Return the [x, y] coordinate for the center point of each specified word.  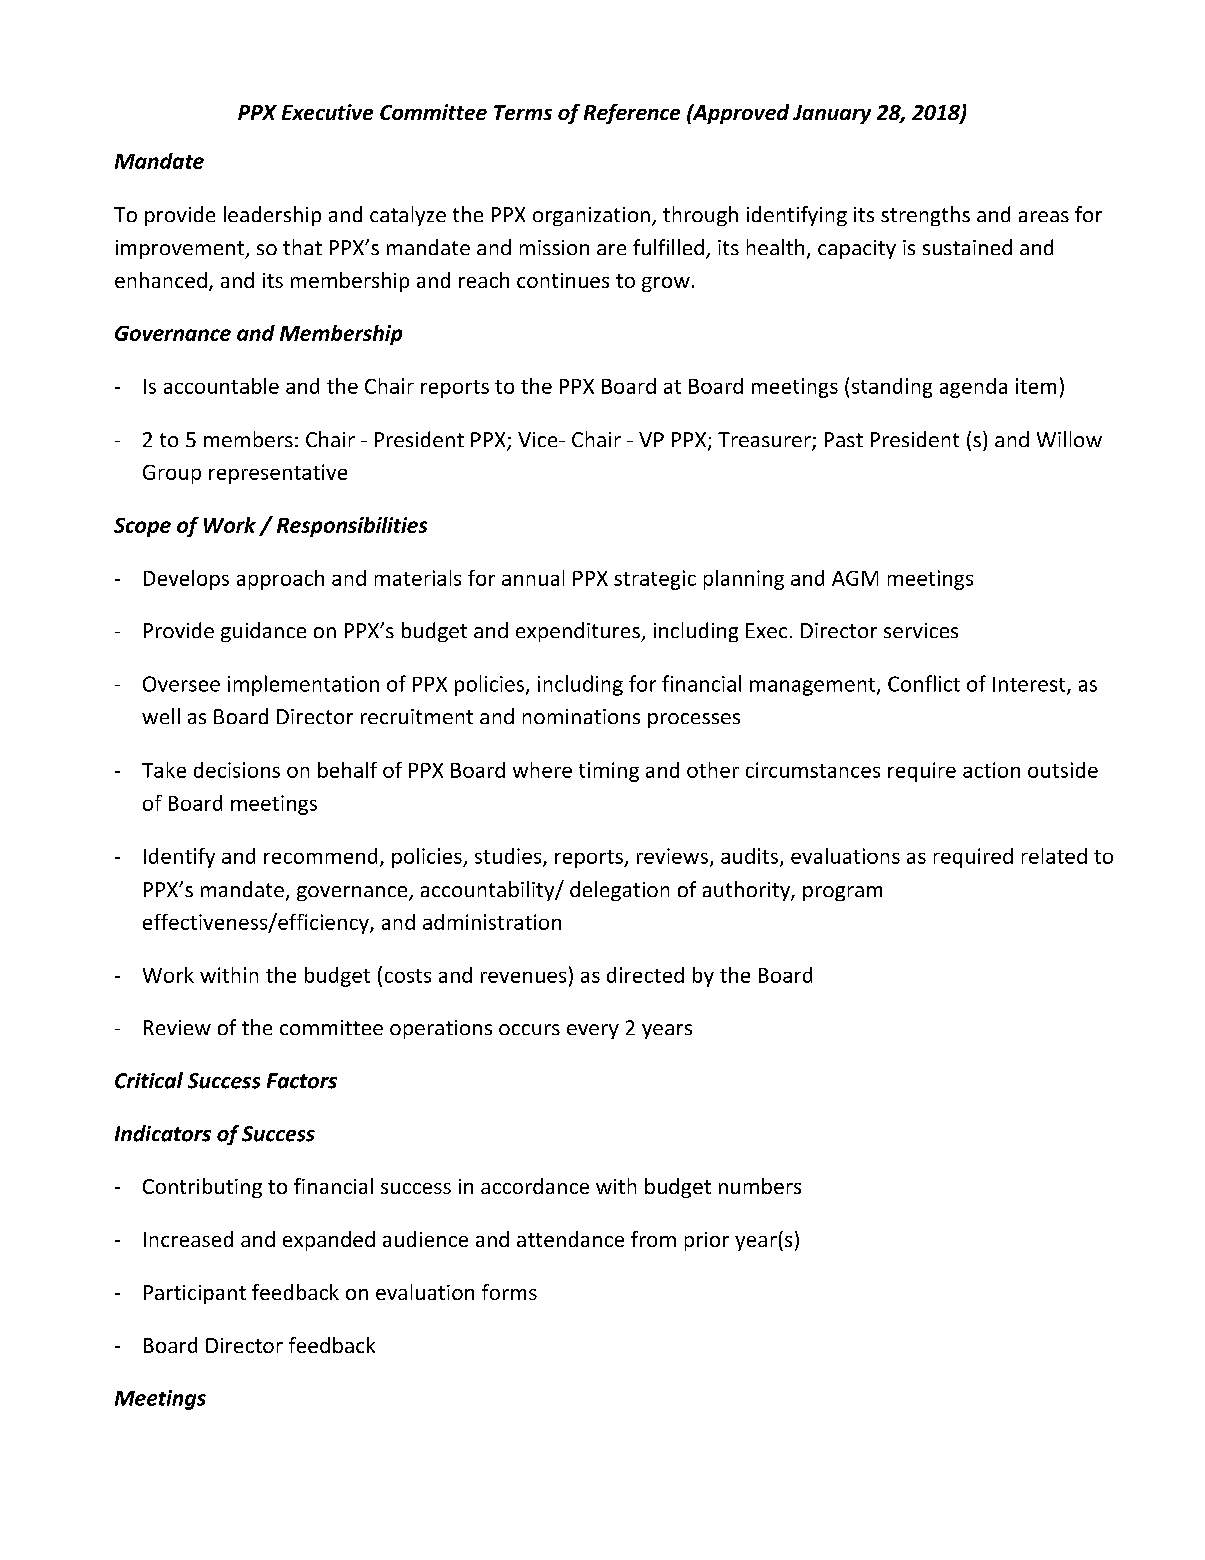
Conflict [924, 683]
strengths [925, 216]
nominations [581, 716]
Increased [188, 1239]
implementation [303, 685]
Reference [632, 114]
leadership [272, 216]
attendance [570, 1239]
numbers [760, 1186]
